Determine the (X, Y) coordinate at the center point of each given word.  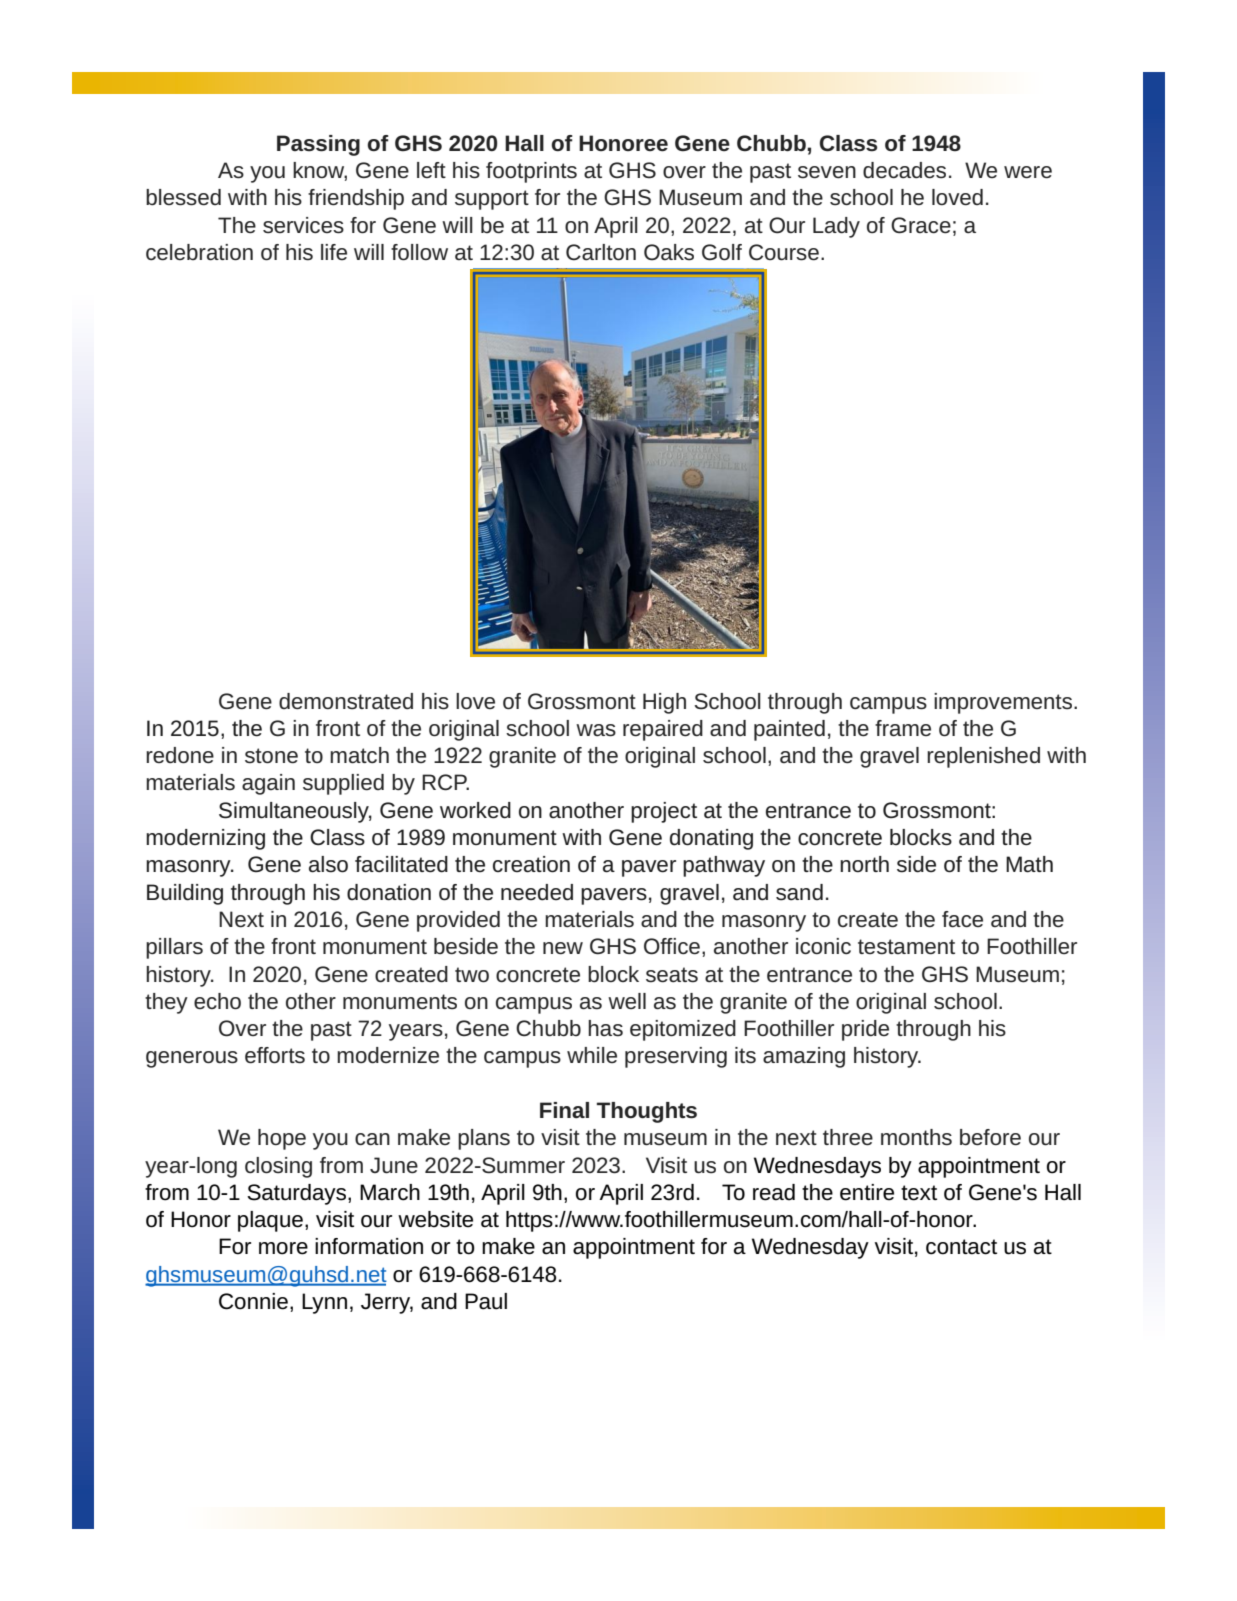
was (596, 730)
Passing (318, 145)
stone (271, 756)
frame (903, 728)
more (283, 1248)
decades (904, 170)
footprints (531, 172)
